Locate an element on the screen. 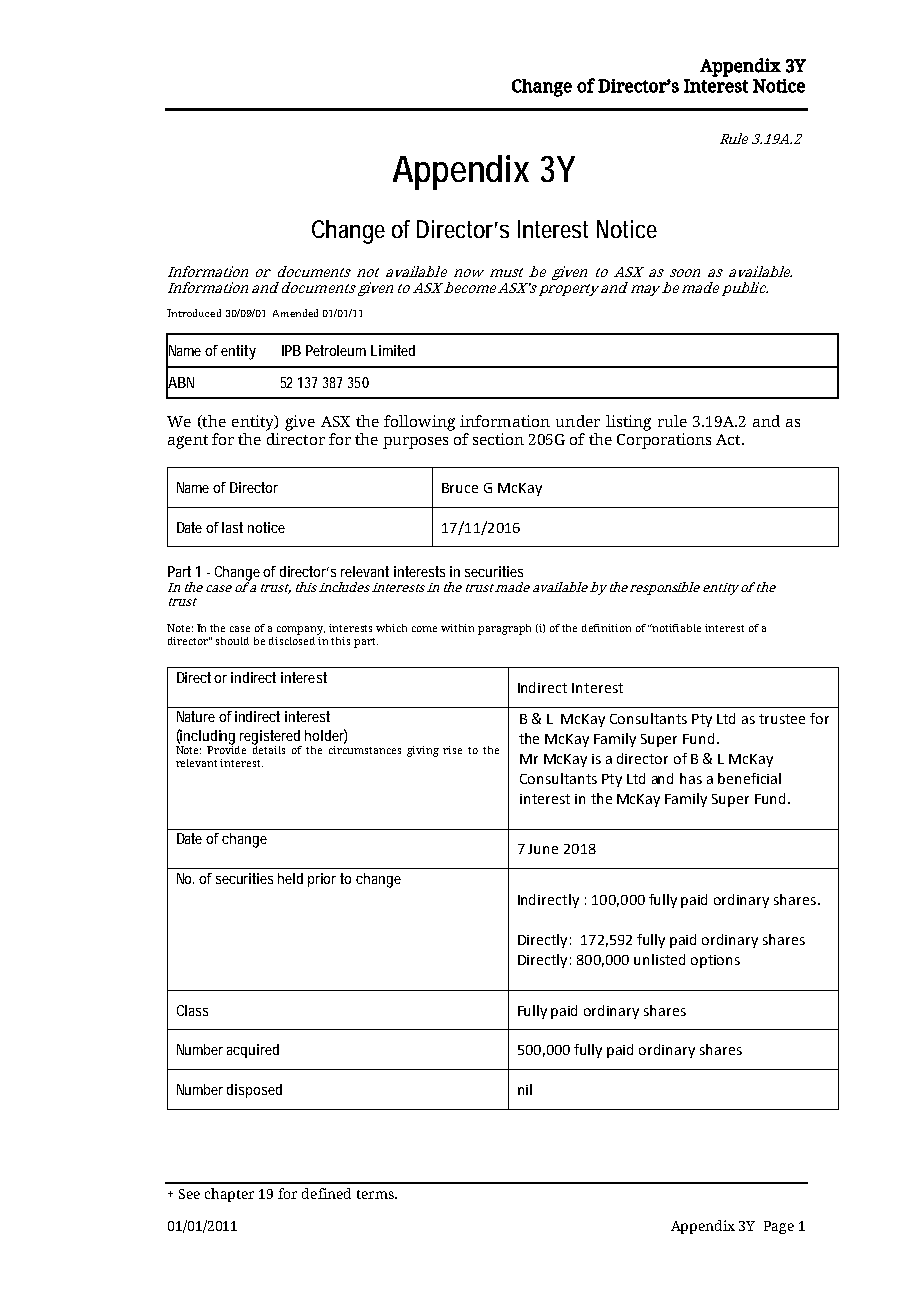 This screenshot has width=924, height=1307. definition is located at coordinates (606, 628).
